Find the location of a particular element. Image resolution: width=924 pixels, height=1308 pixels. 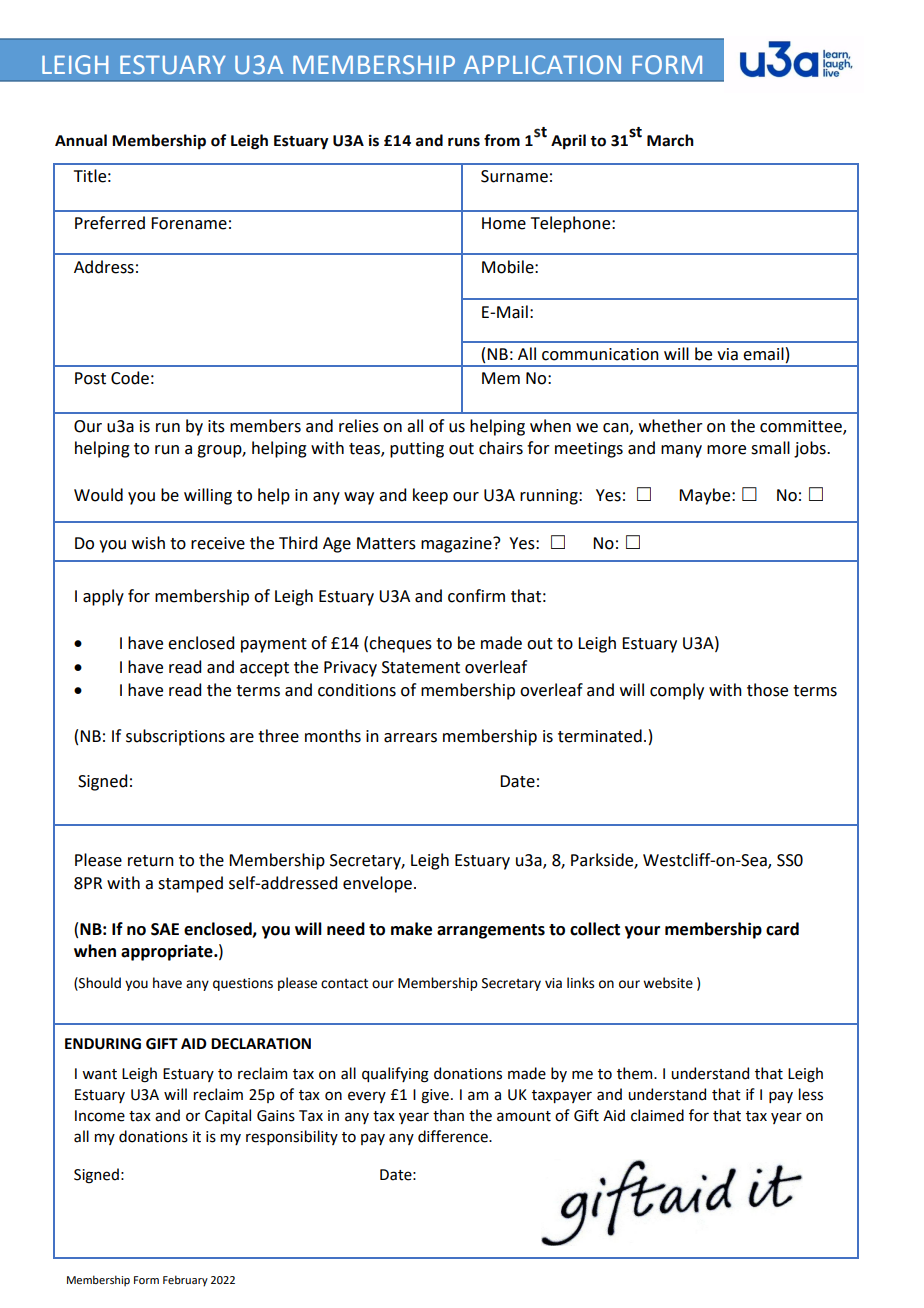

website is located at coordinates (668, 983).
